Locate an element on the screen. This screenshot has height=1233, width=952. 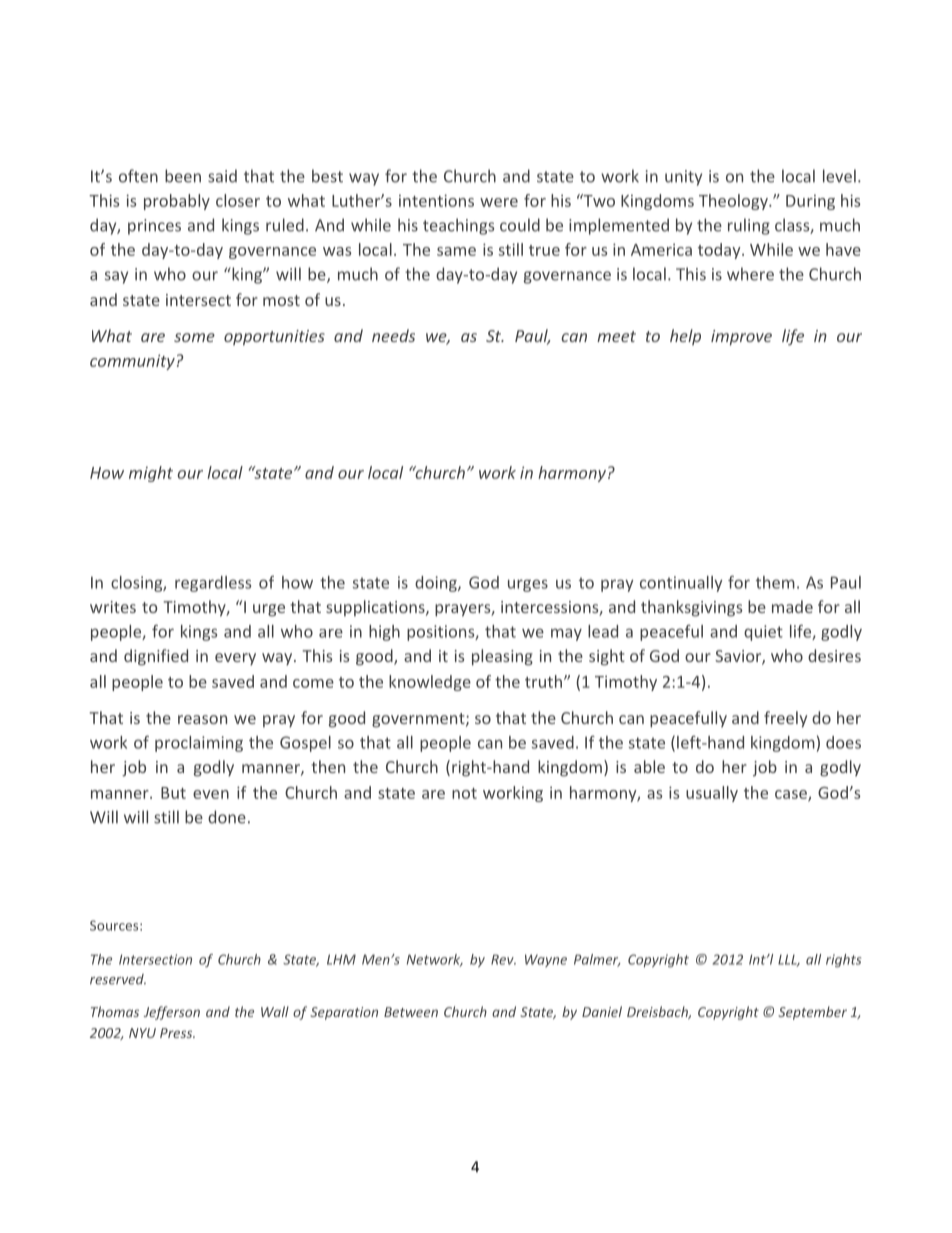
Theology is located at coordinates (734, 202).
